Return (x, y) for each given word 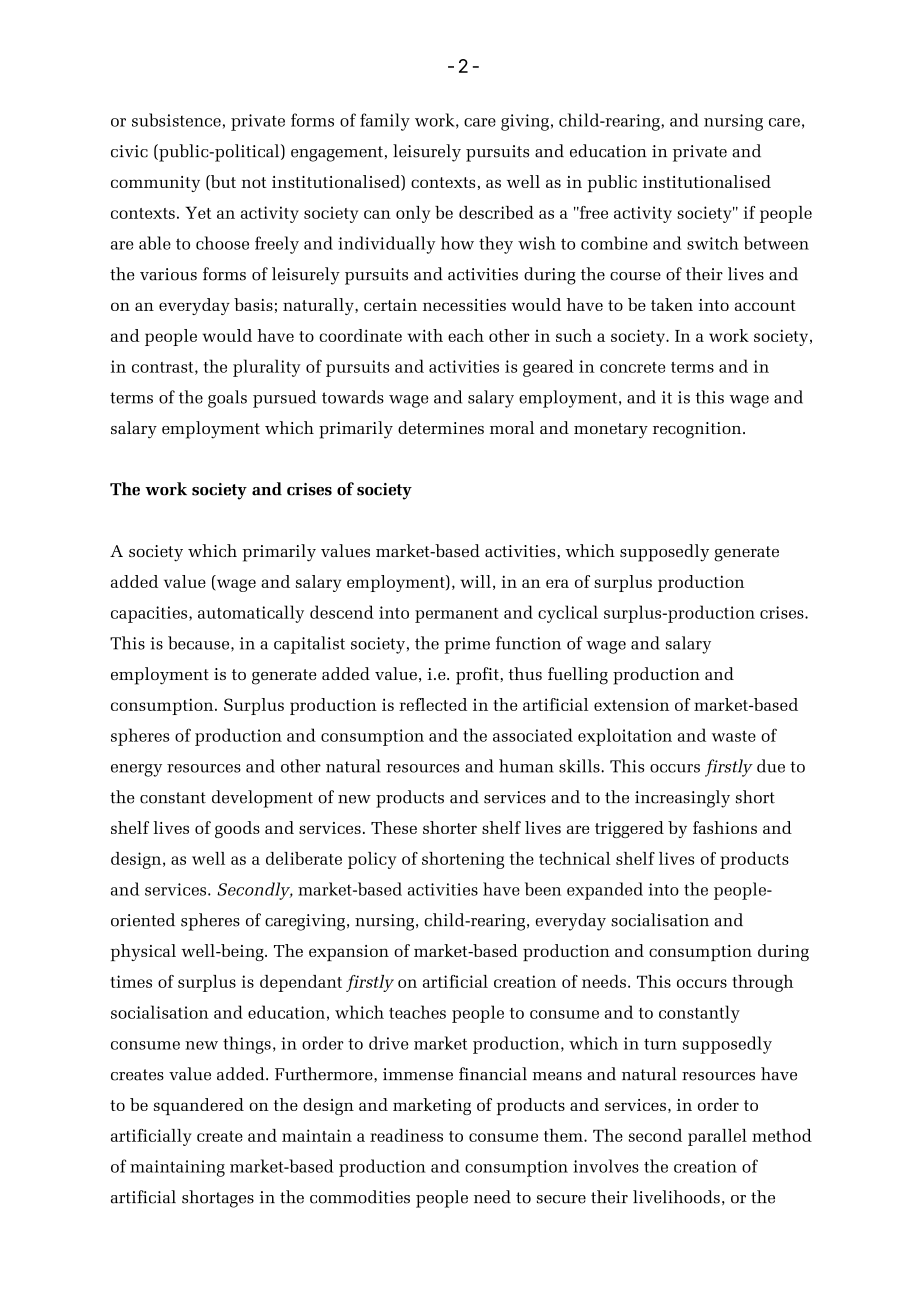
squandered (199, 1106)
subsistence (176, 120)
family (385, 122)
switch (713, 243)
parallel (717, 1137)
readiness (406, 1135)
